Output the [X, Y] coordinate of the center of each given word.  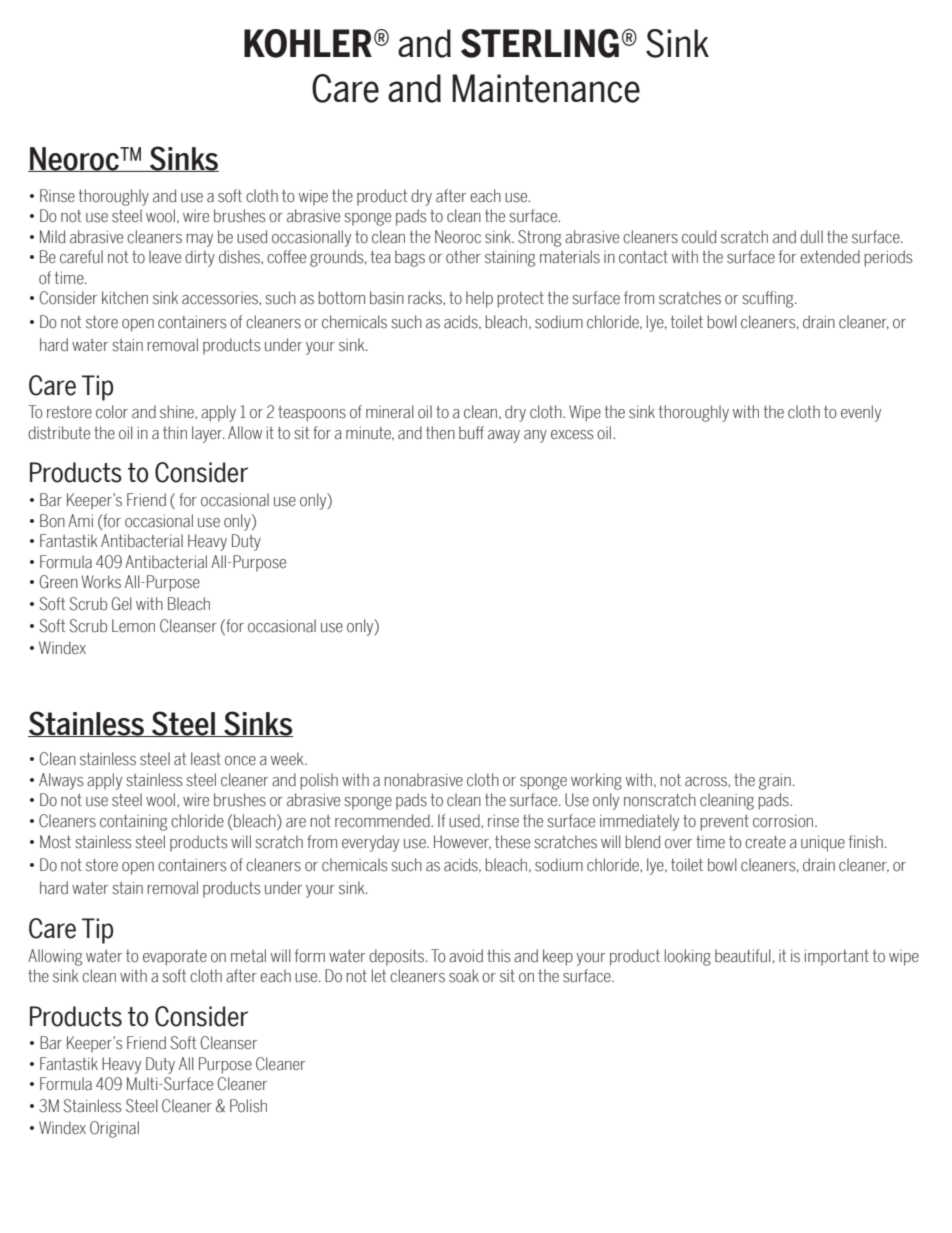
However [462, 842]
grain [775, 781]
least [206, 759]
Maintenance [546, 88]
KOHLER [308, 43]
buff [471, 433]
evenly [861, 413]
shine [178, 412]
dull [811, 237]
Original [114, 1129]
